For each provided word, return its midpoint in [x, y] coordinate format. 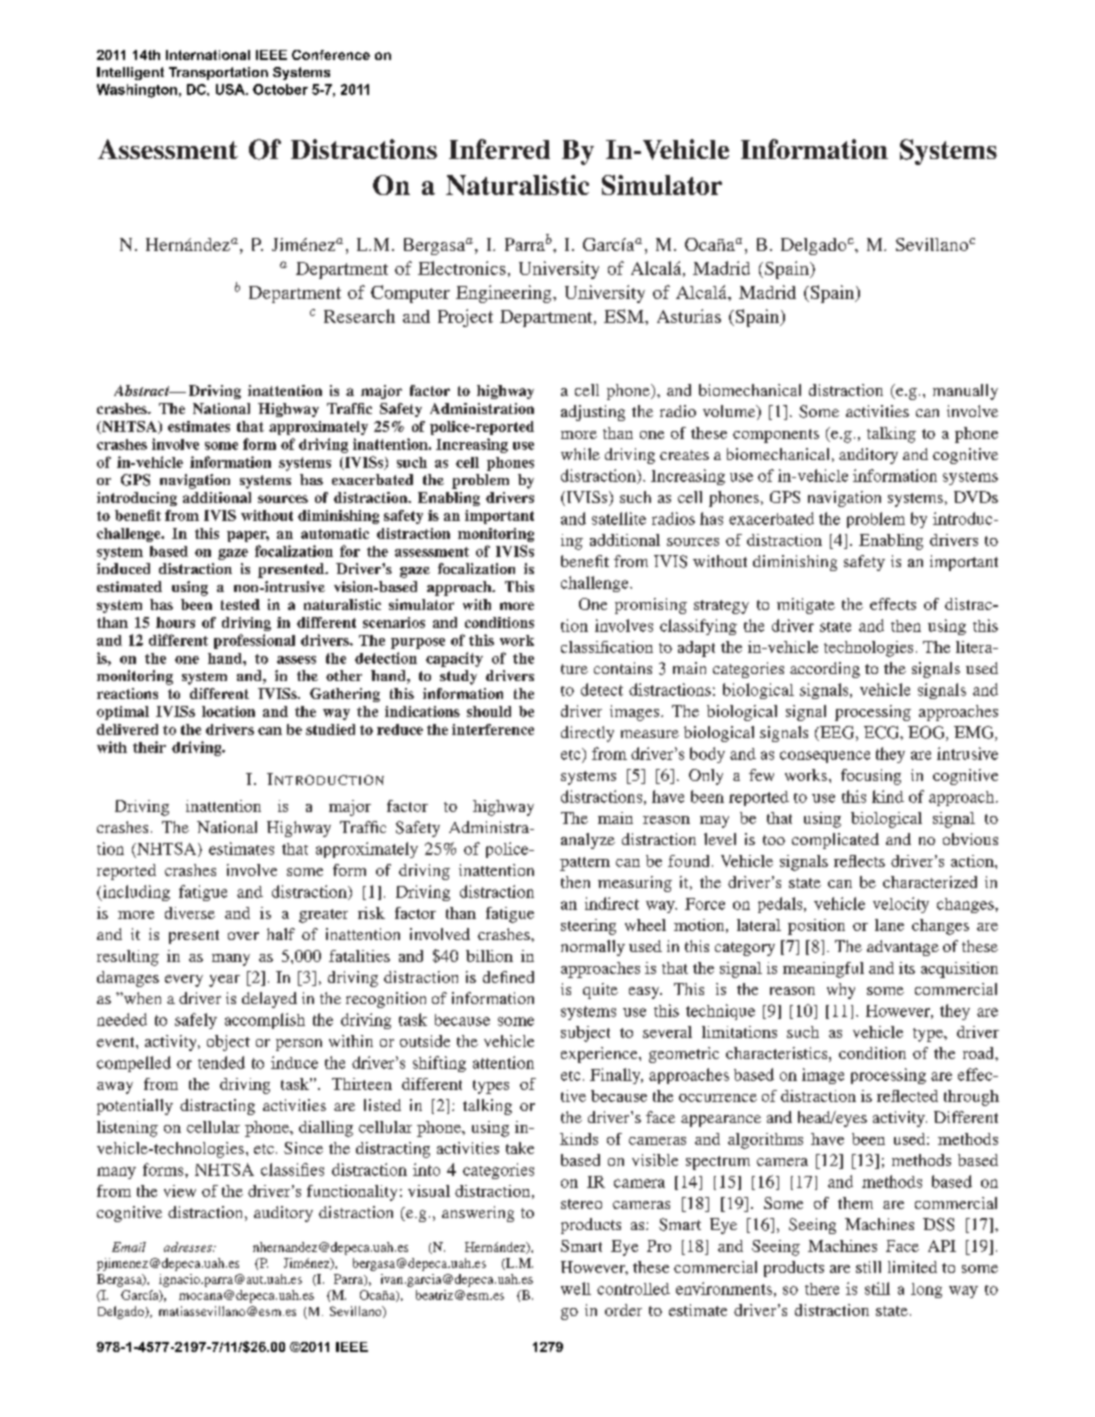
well [576, 1288]
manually [965, 392]
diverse [190, 913]
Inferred [499, 149]
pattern [585, 864]
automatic [335, 533]
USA [231, 89]
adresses [189, 1247]
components [776, 436]
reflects [859, 861]
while [580, 454]
